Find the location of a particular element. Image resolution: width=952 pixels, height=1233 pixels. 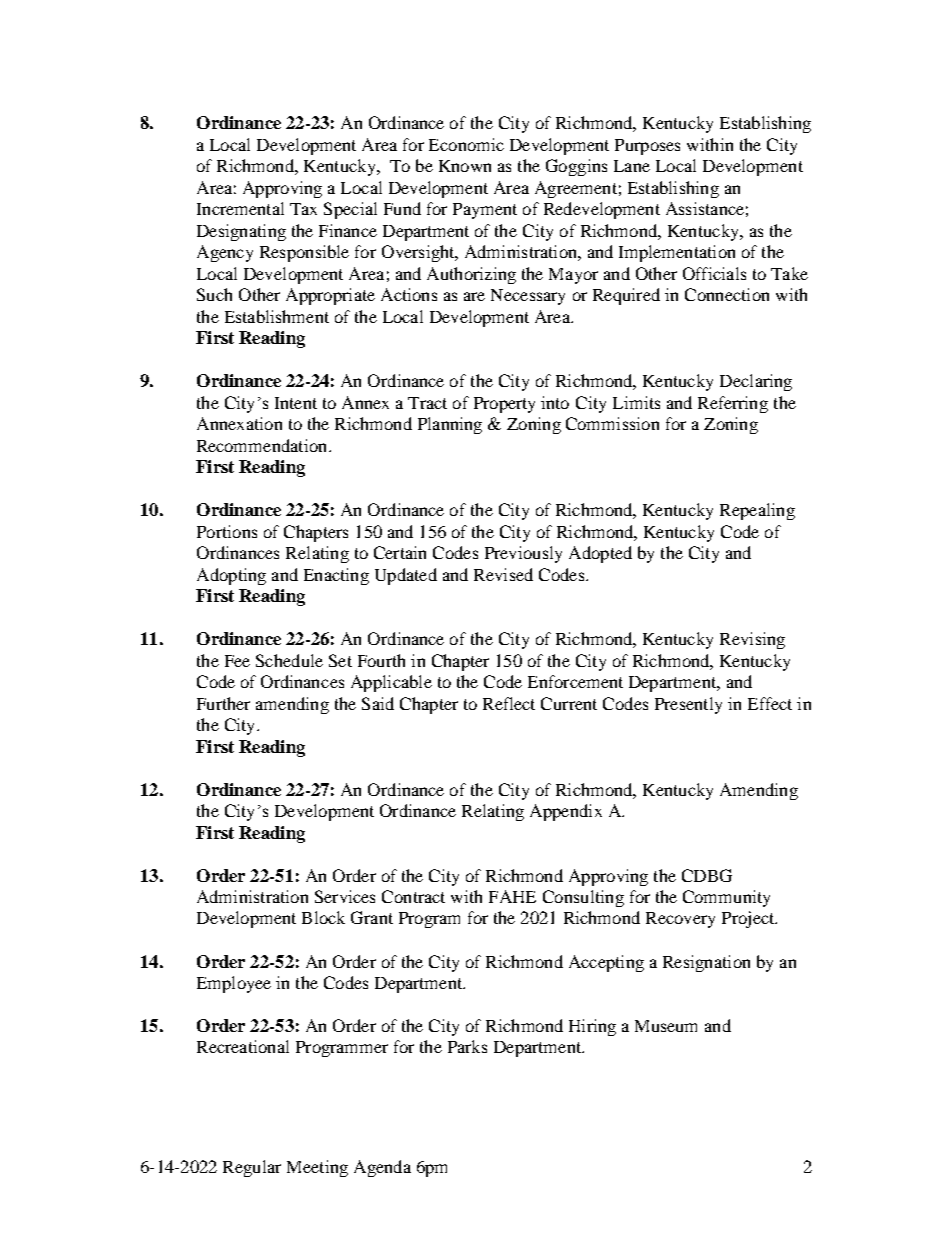

Revised is located at coordinates (503, 574).
